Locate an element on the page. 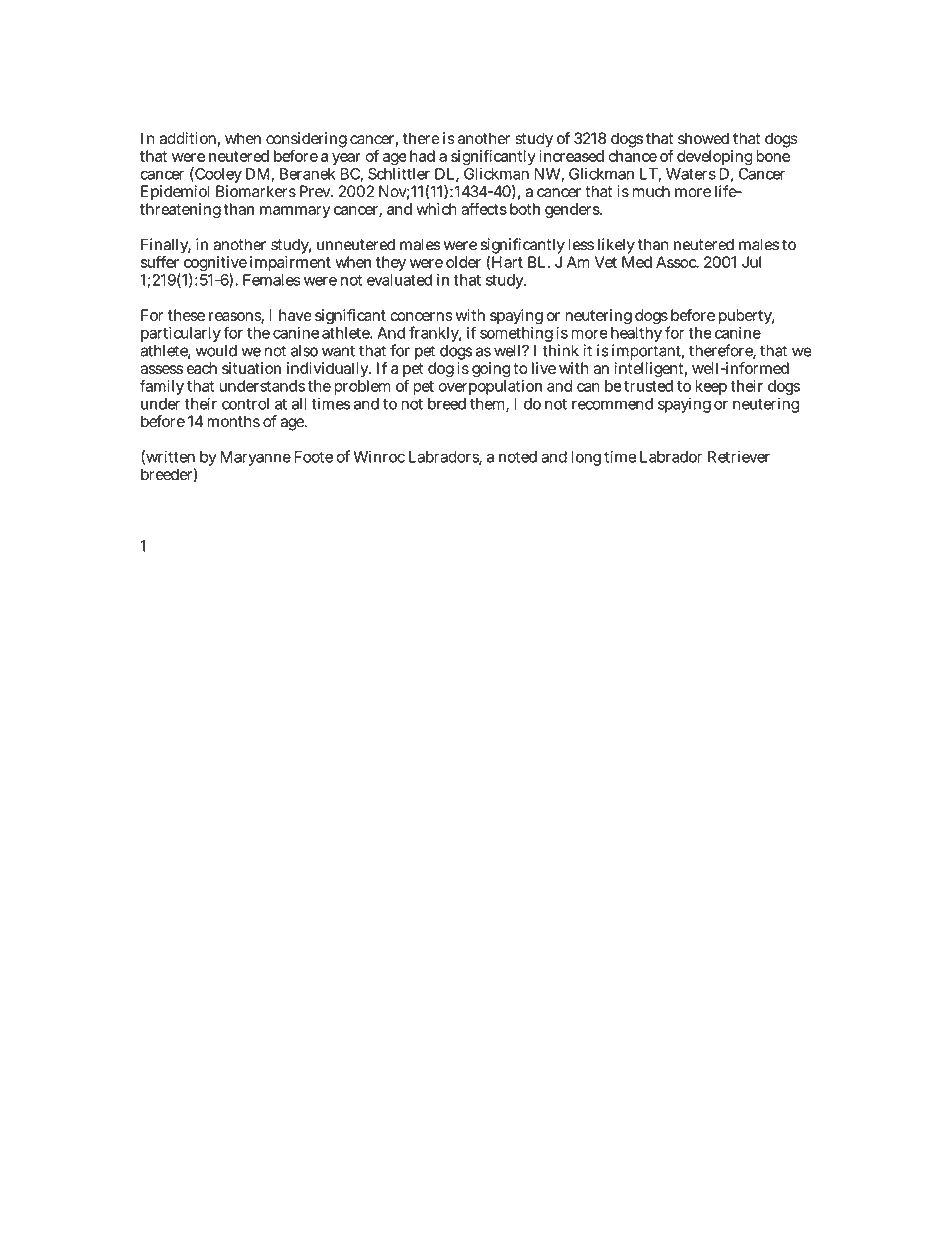 This document has height=1233, width=952. intelligent is located at coordinates (651, 370).
